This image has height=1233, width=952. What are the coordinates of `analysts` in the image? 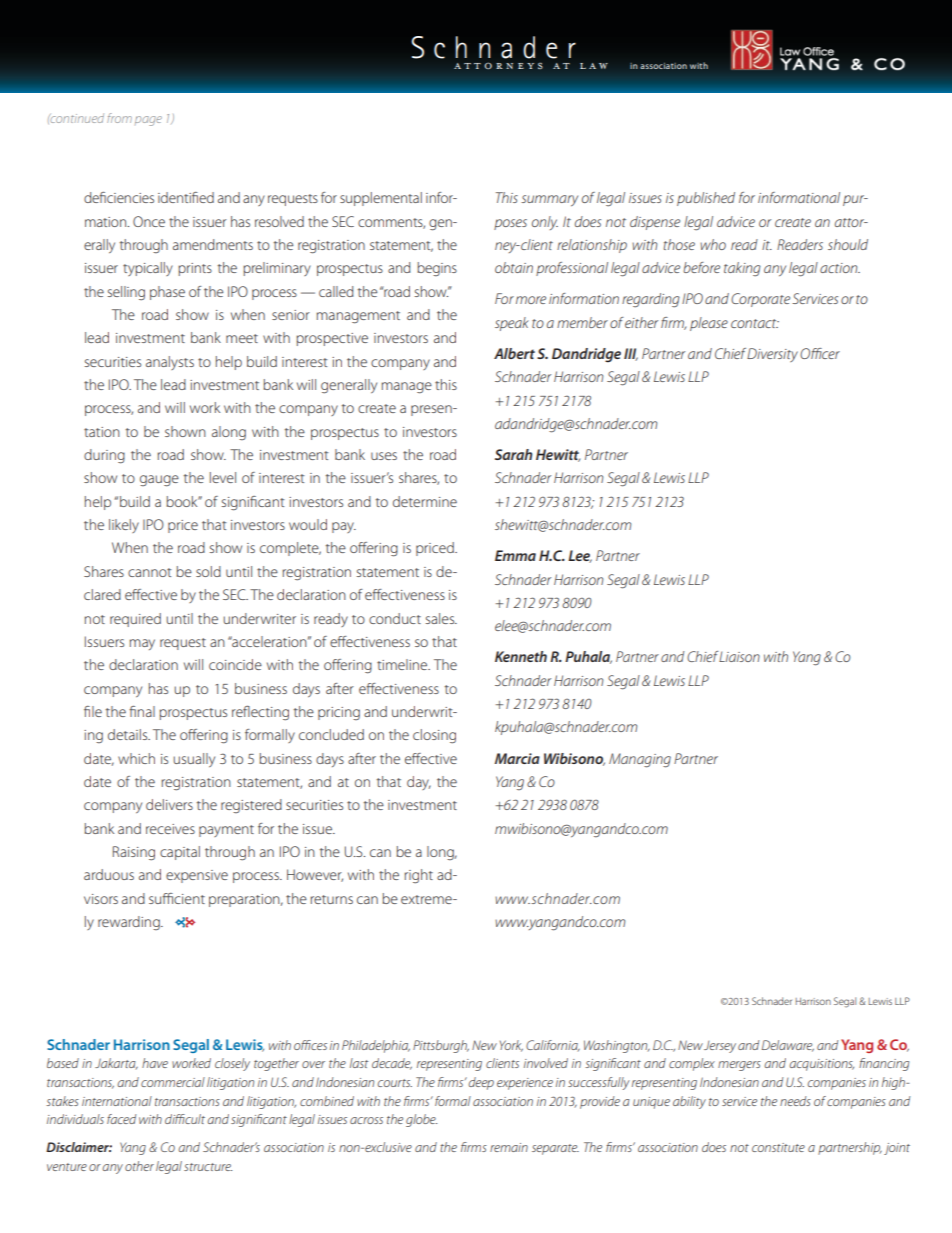 It's located at (170, 363).
